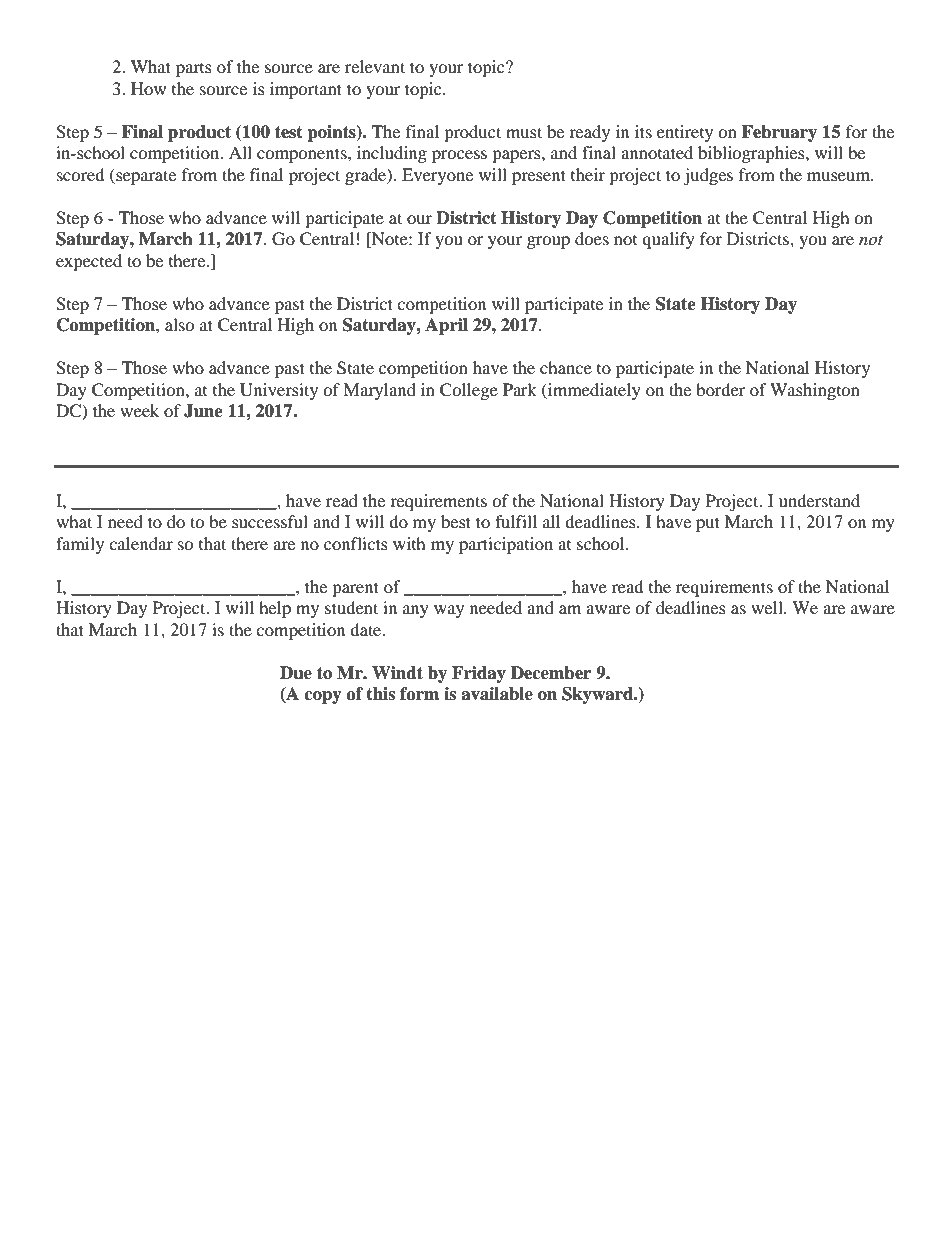 This image has width=952, height=1233. I want to click on Skyward, so click(599, 695).
